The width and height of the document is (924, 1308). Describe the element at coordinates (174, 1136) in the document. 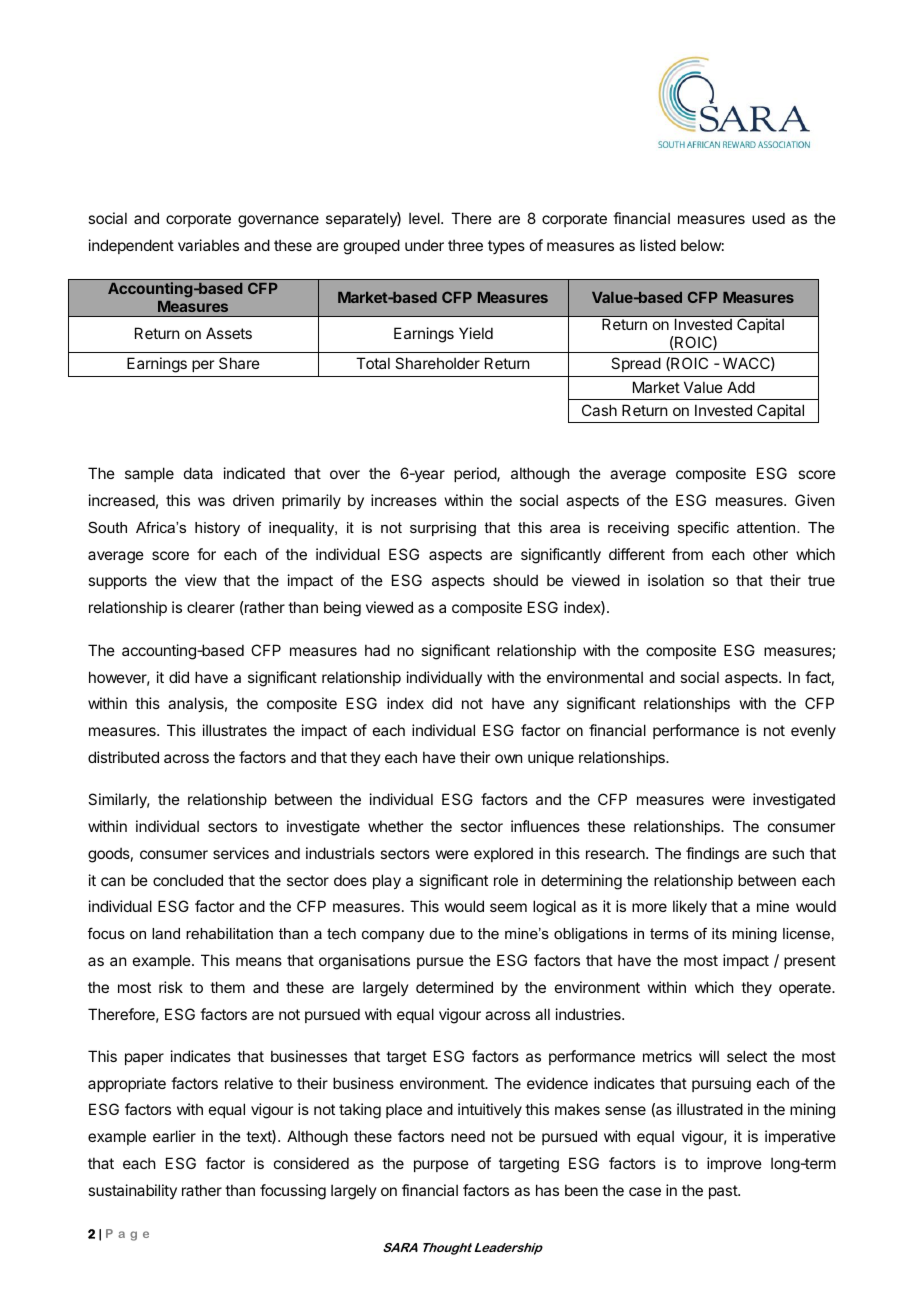

I see `earlier` at that location.
